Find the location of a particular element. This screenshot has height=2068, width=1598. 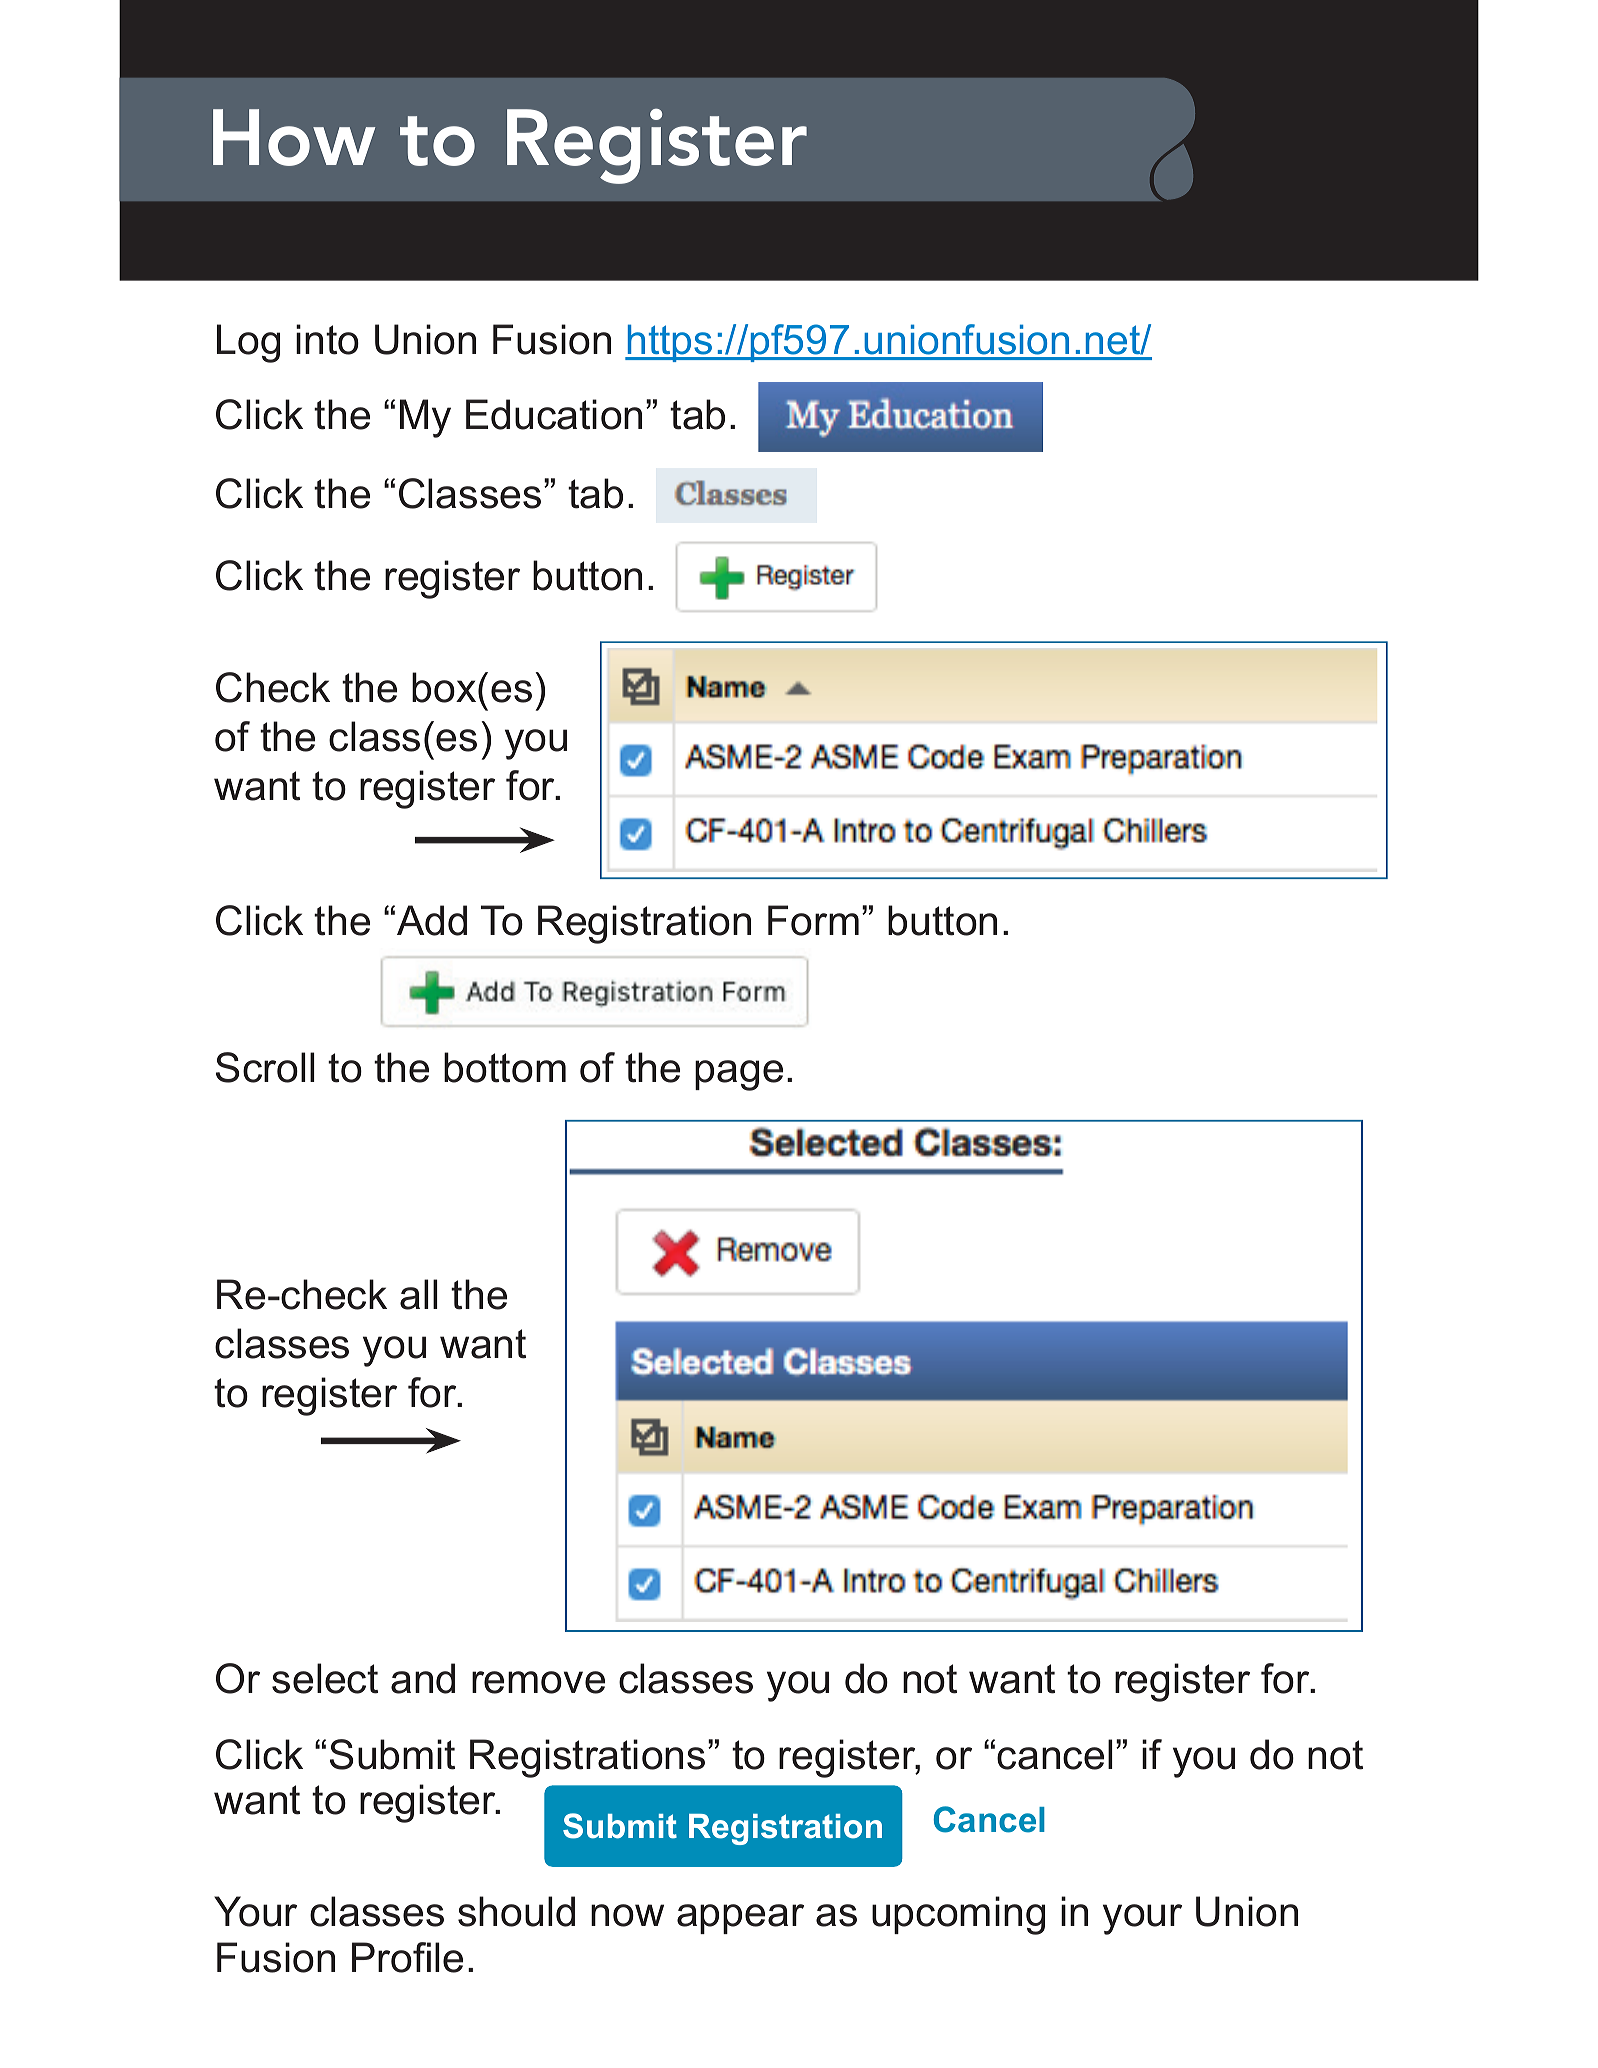

bottom is located at coordinates (505, 1067).
